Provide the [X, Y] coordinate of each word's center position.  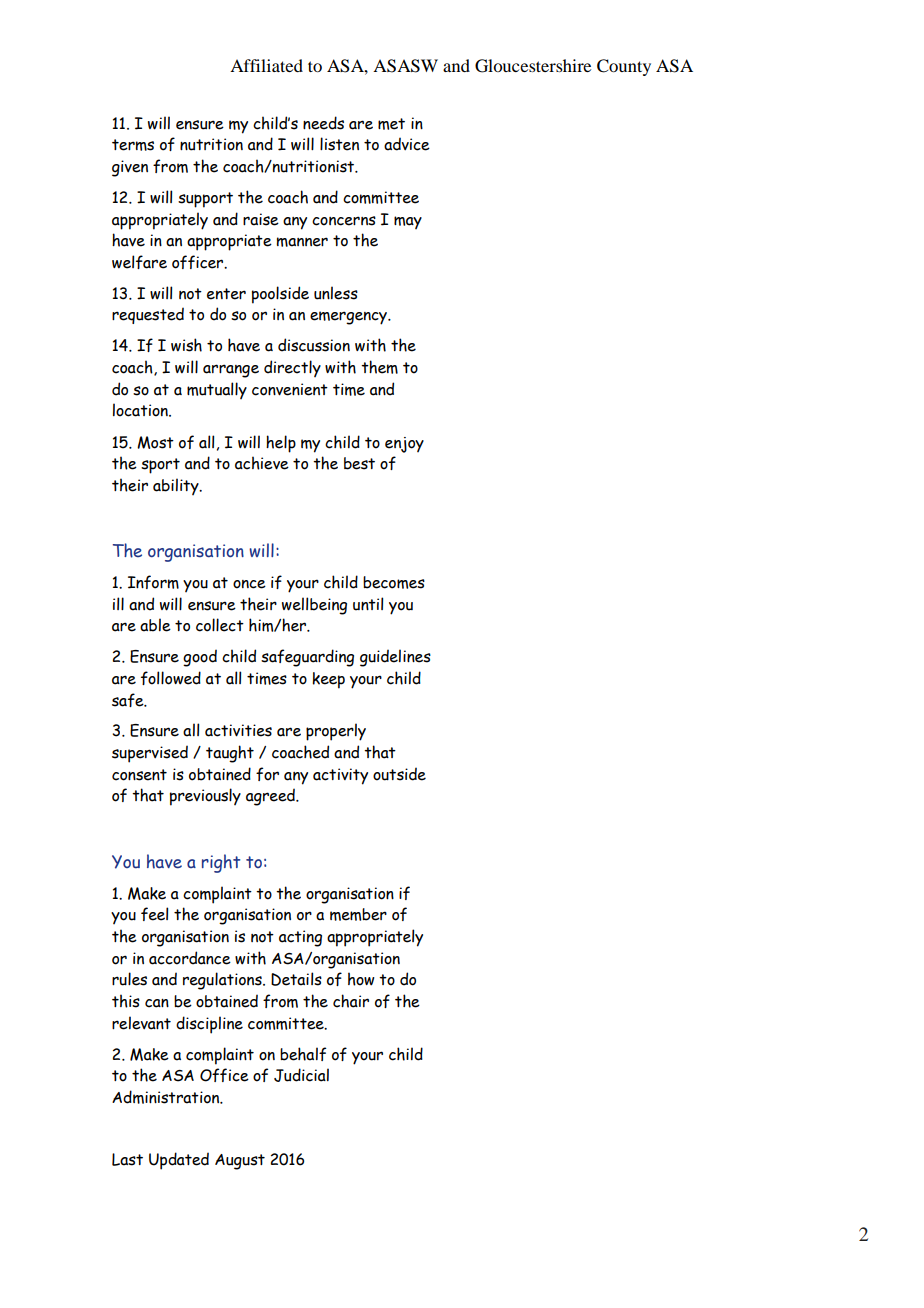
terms [133, 145]
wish [186, 345]
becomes [394, 582]
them [379, 367]
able [155, 625]
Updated [179, 1161]
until [368, 604]
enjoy [404, 445]
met [391, 124]
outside [399, 774]
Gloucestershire [533, 66]
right [221, 863]
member [358, 914]
